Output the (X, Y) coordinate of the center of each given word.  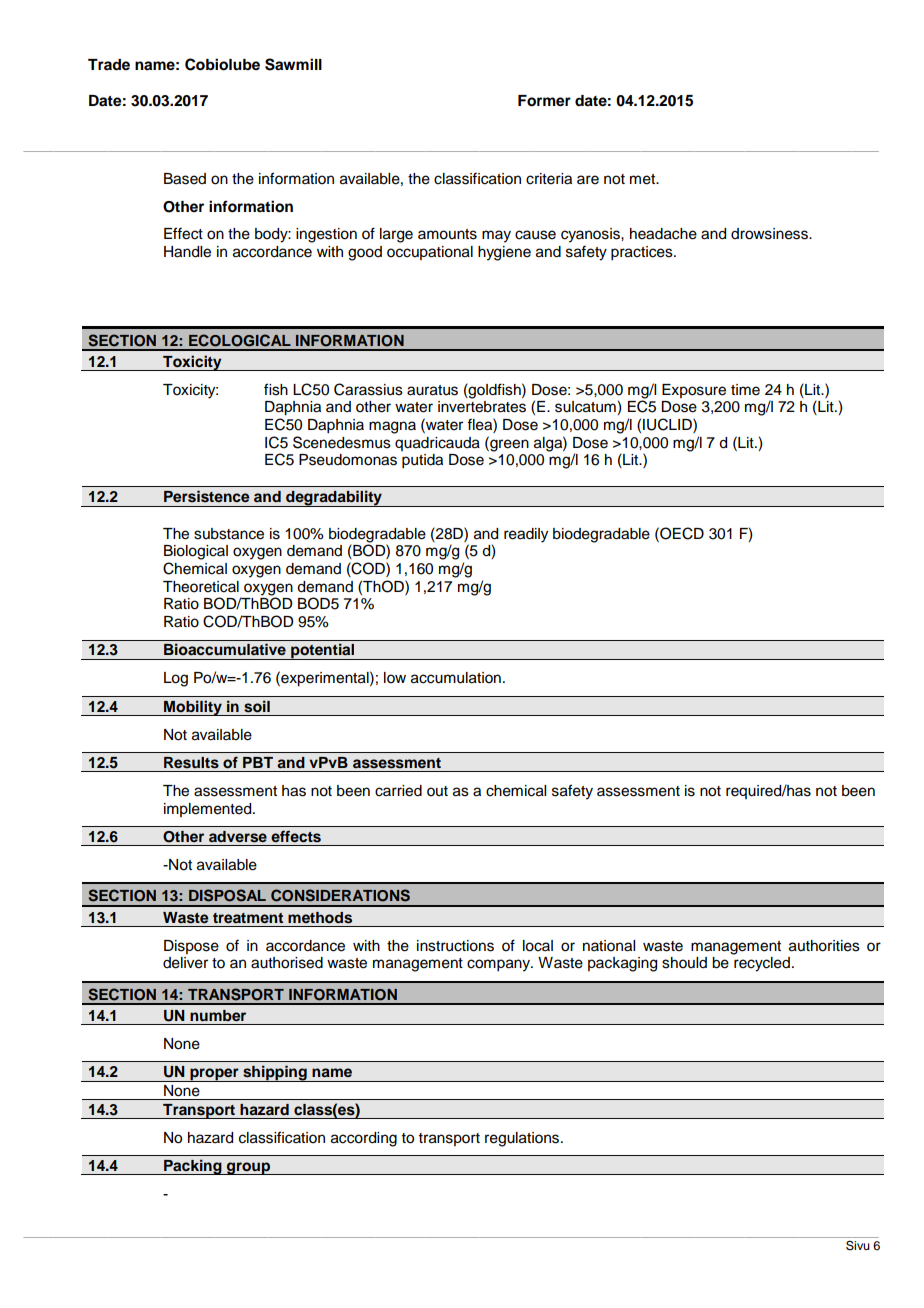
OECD (681, 533)
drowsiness (770, 234)
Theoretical (201, 587)
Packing (193, 1167)
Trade (109, 64)
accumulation (456, 678)
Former (544, 101)
